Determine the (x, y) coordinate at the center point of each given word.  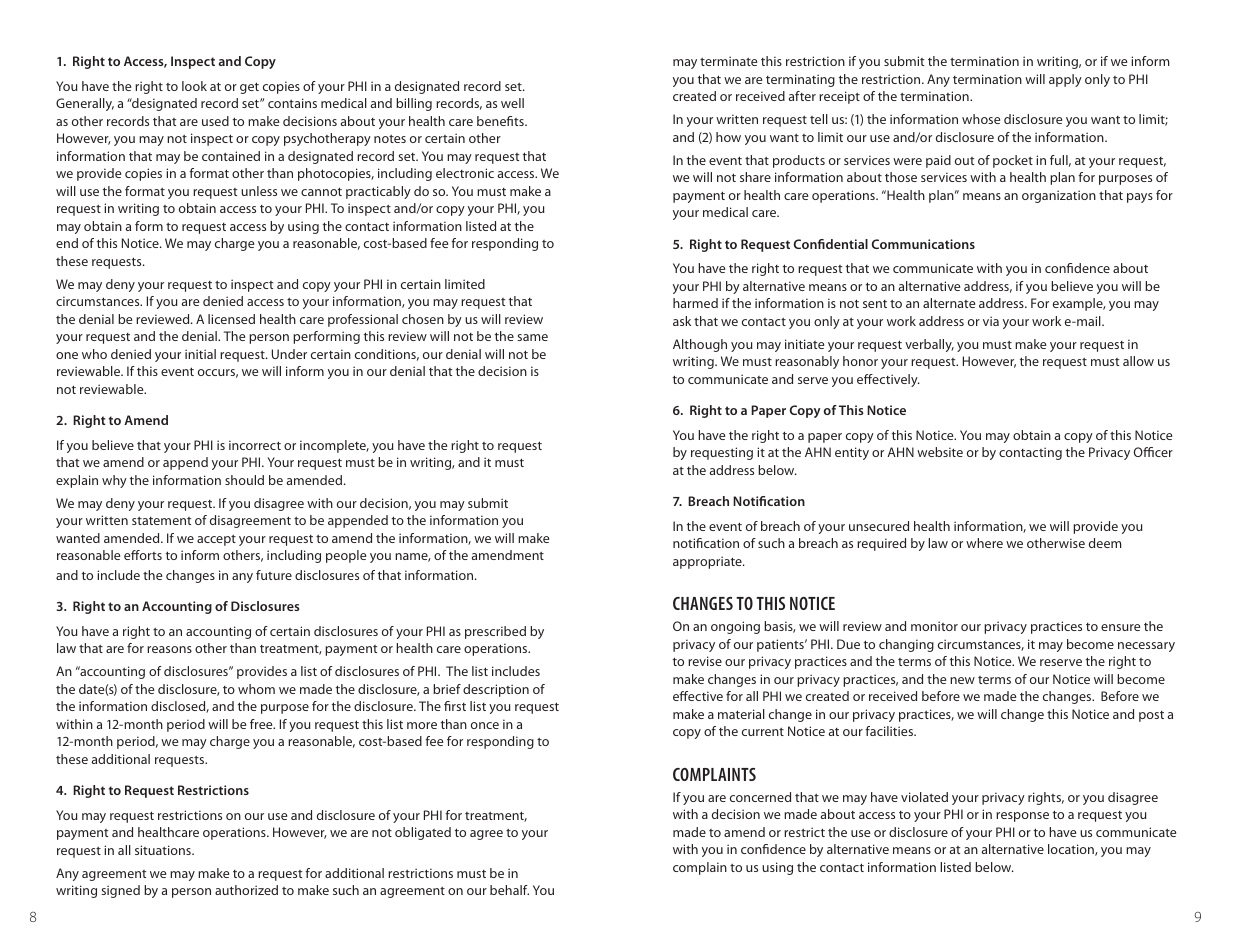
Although (700, 345)
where (984, 543)
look (194, 86)
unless (259, 191)
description (496, 690)
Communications (923, 244)
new (962, 680)
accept (216, 540)
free (262, 724)
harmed (695, 303)
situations (164, 850)
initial (200, 354)
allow (1138, 361)
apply (1065, 80)
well (512, 103)
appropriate (708, 562)
